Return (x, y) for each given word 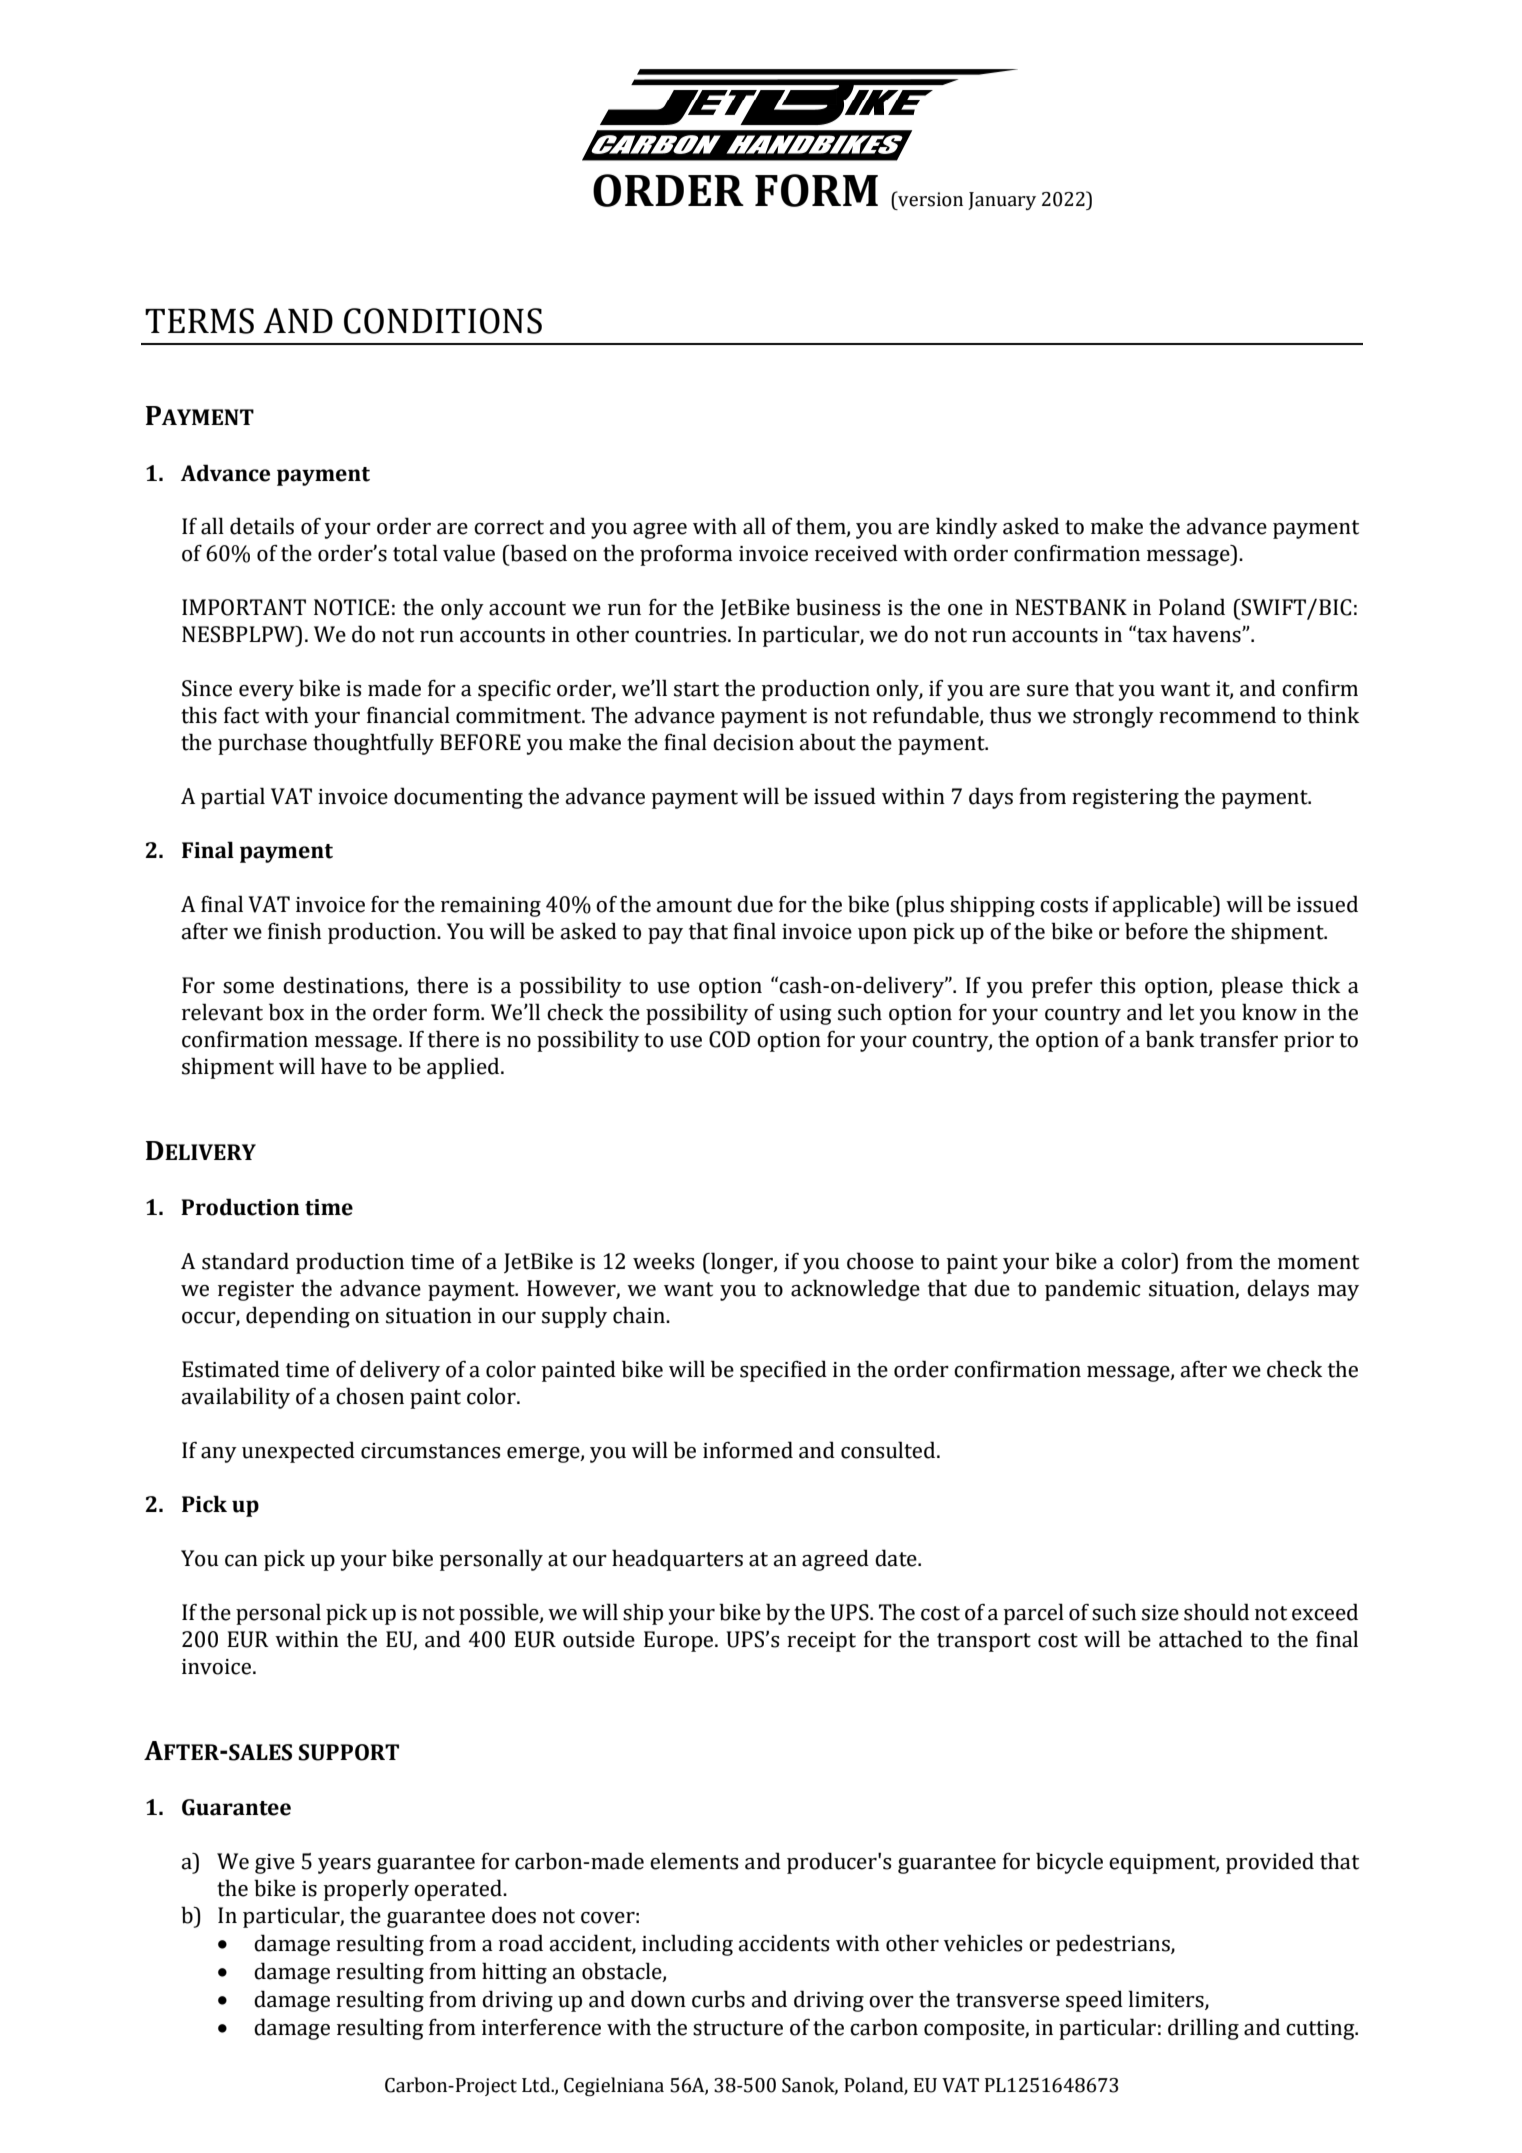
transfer (1239, 1039)
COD (729, 1039)
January (1002, 201)
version (929, 199)
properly (366, 1890)
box (286, 1012)
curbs (718, 1999)
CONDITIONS (443, 321)
